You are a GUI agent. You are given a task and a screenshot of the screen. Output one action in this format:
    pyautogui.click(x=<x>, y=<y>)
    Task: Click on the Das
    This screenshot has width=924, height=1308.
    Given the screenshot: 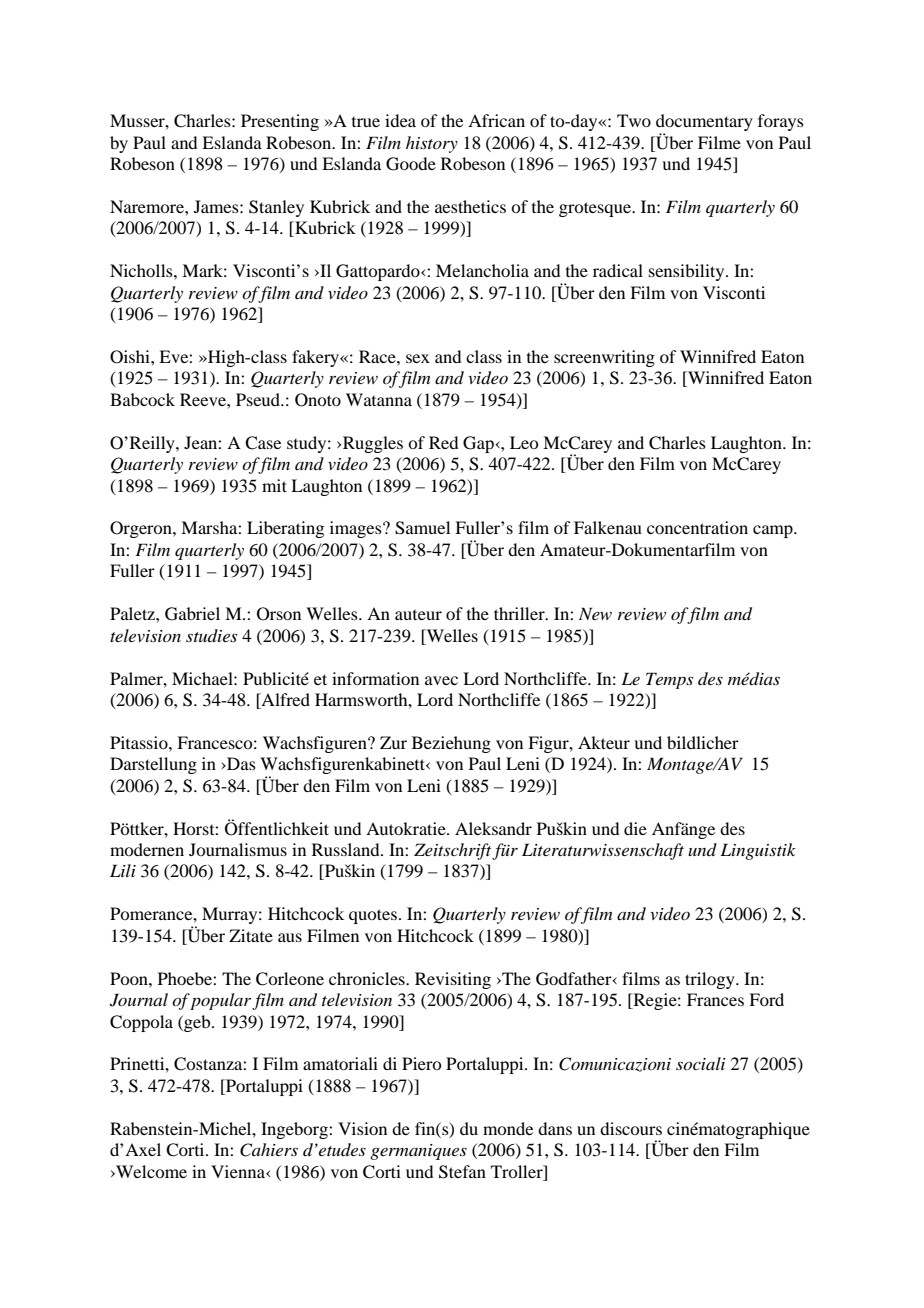 What is the action you would take?
    pyautogui.click(x=240, y=763)
